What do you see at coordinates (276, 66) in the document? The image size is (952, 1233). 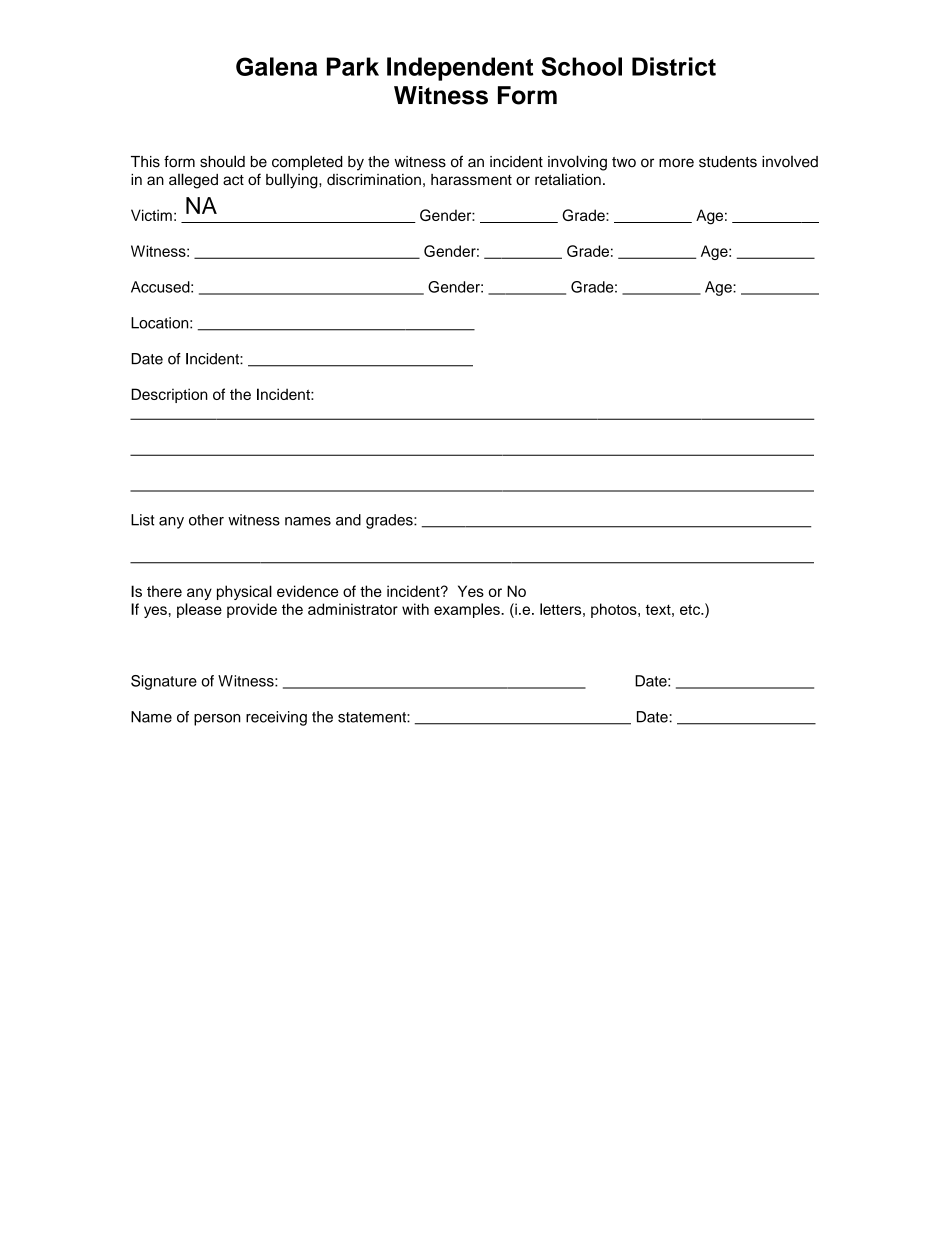 I see `Galena` at bounding box center [276, 66].
